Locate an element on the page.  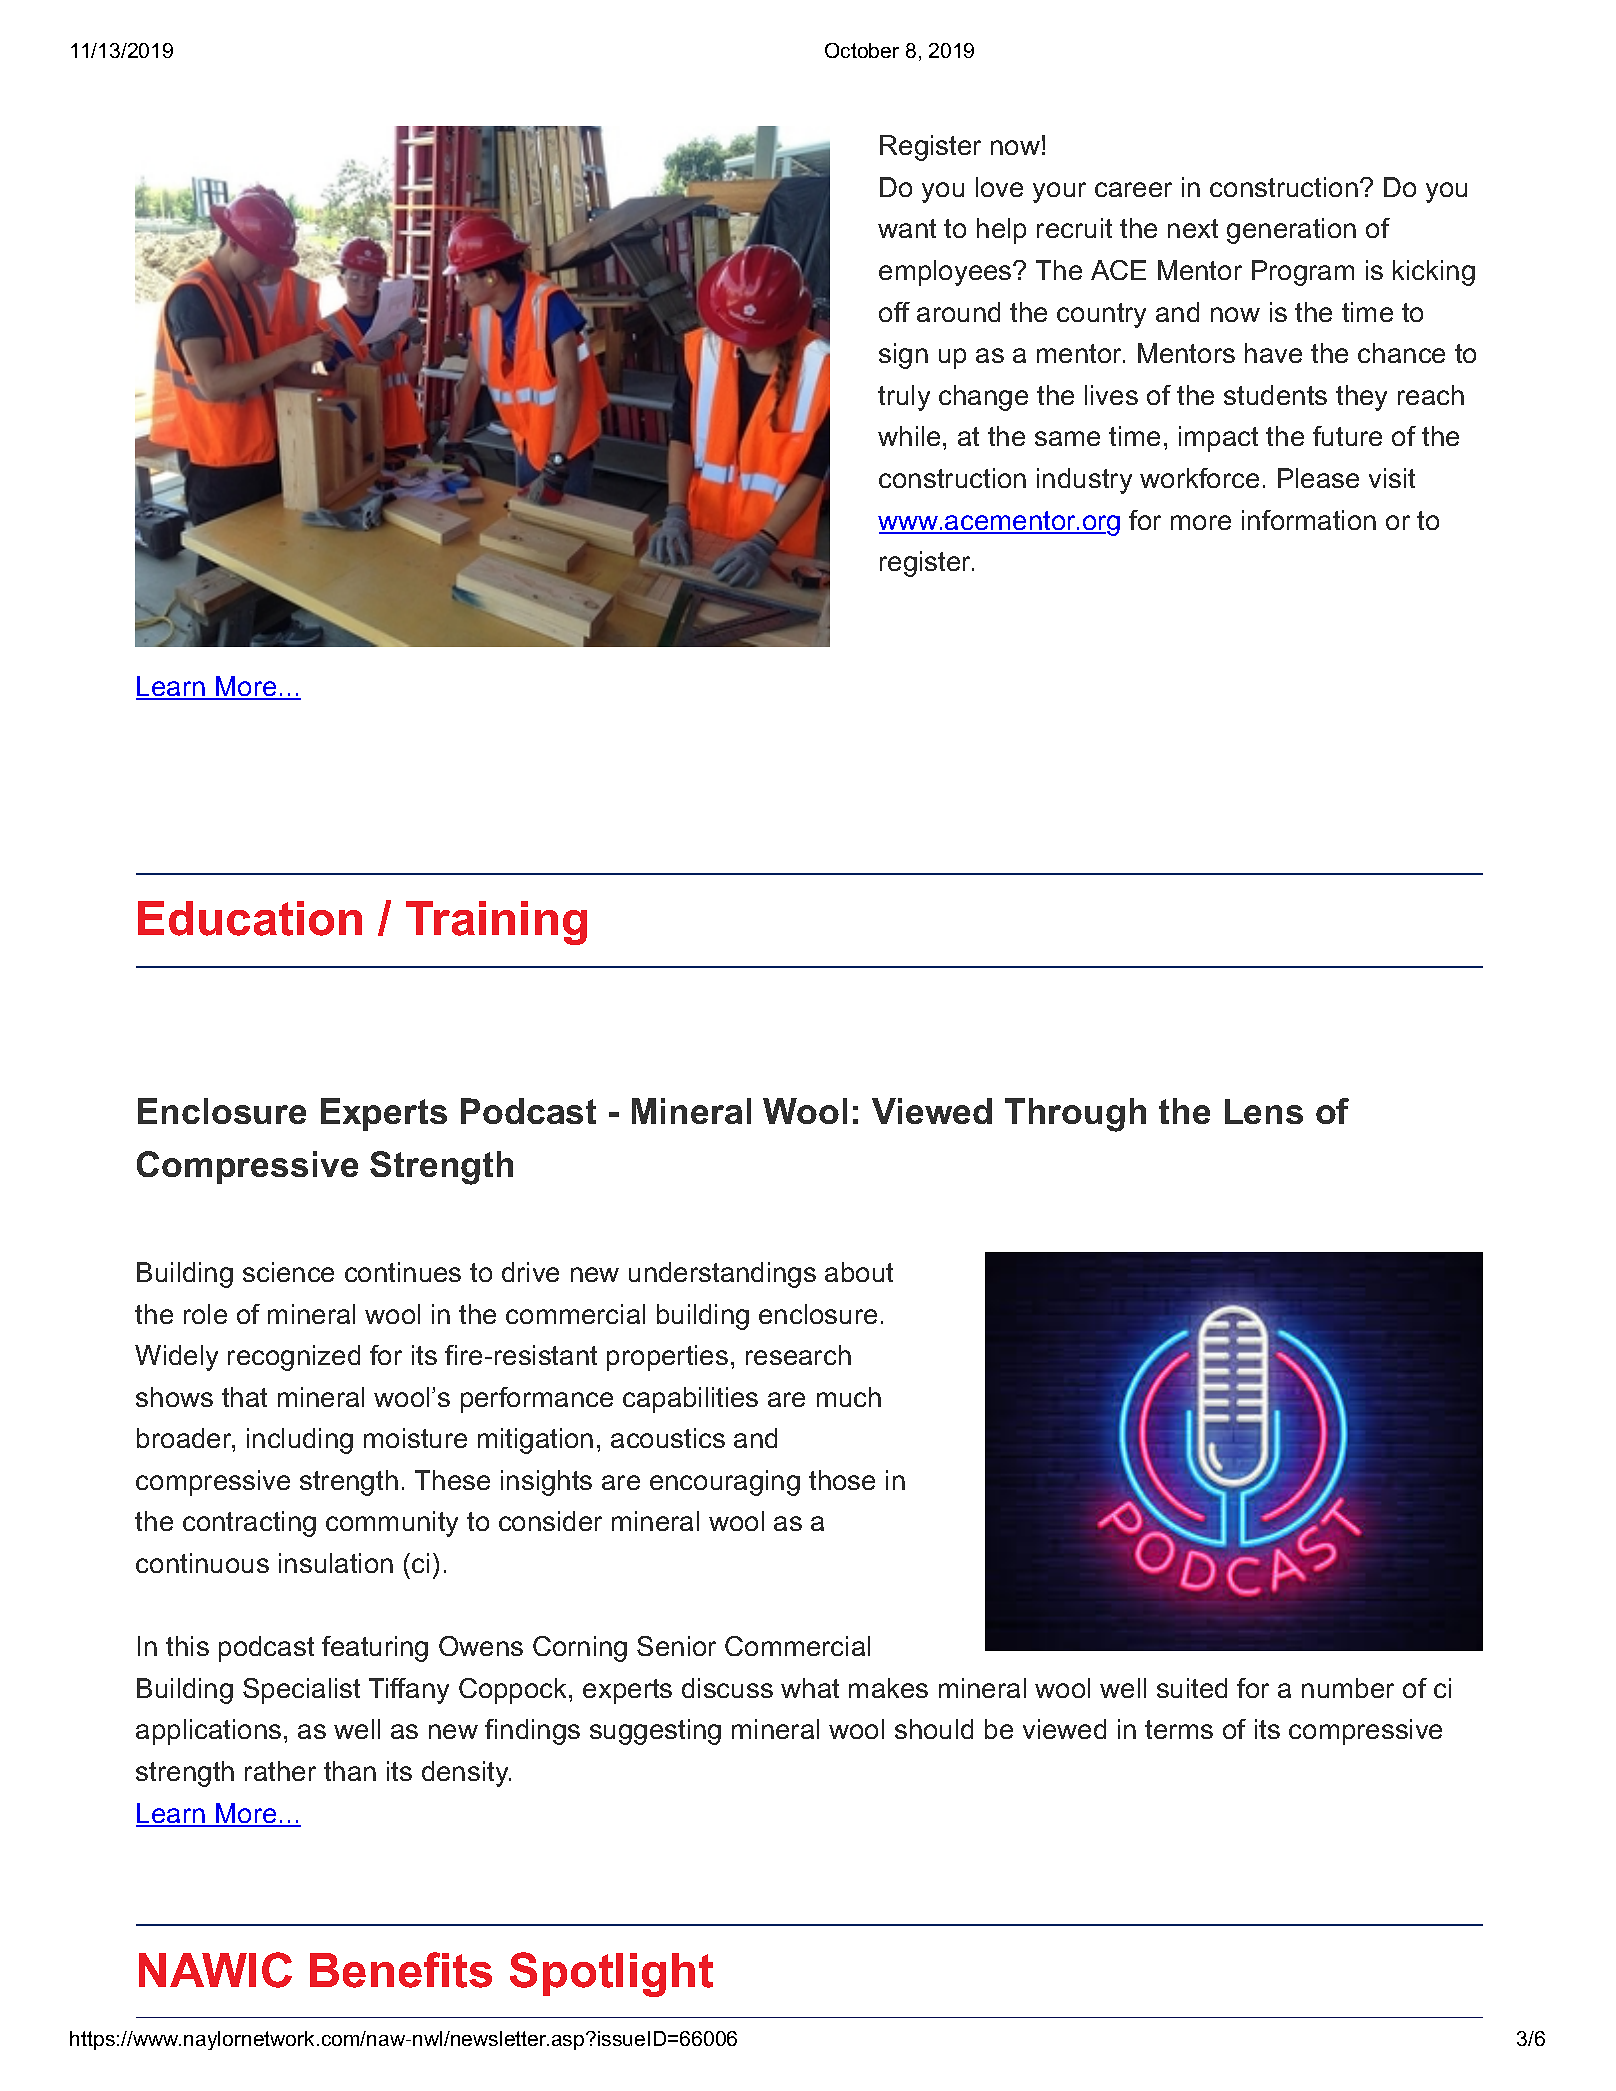
want is located at coordinates (907, 228).
